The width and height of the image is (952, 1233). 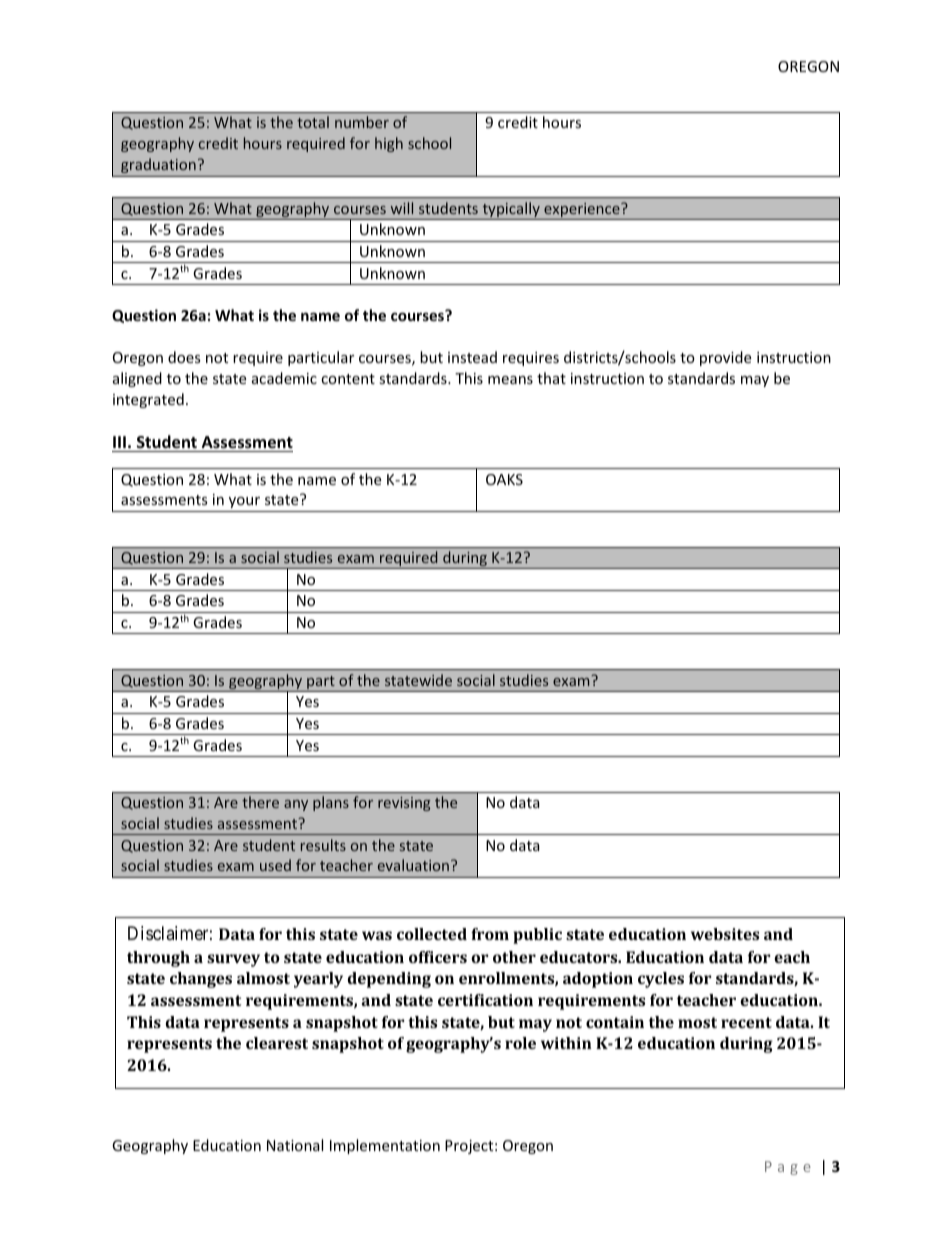 What do you see at coordinates (615, 1022) in the image?
I see `contain` at bounding box center [615, 1022].
